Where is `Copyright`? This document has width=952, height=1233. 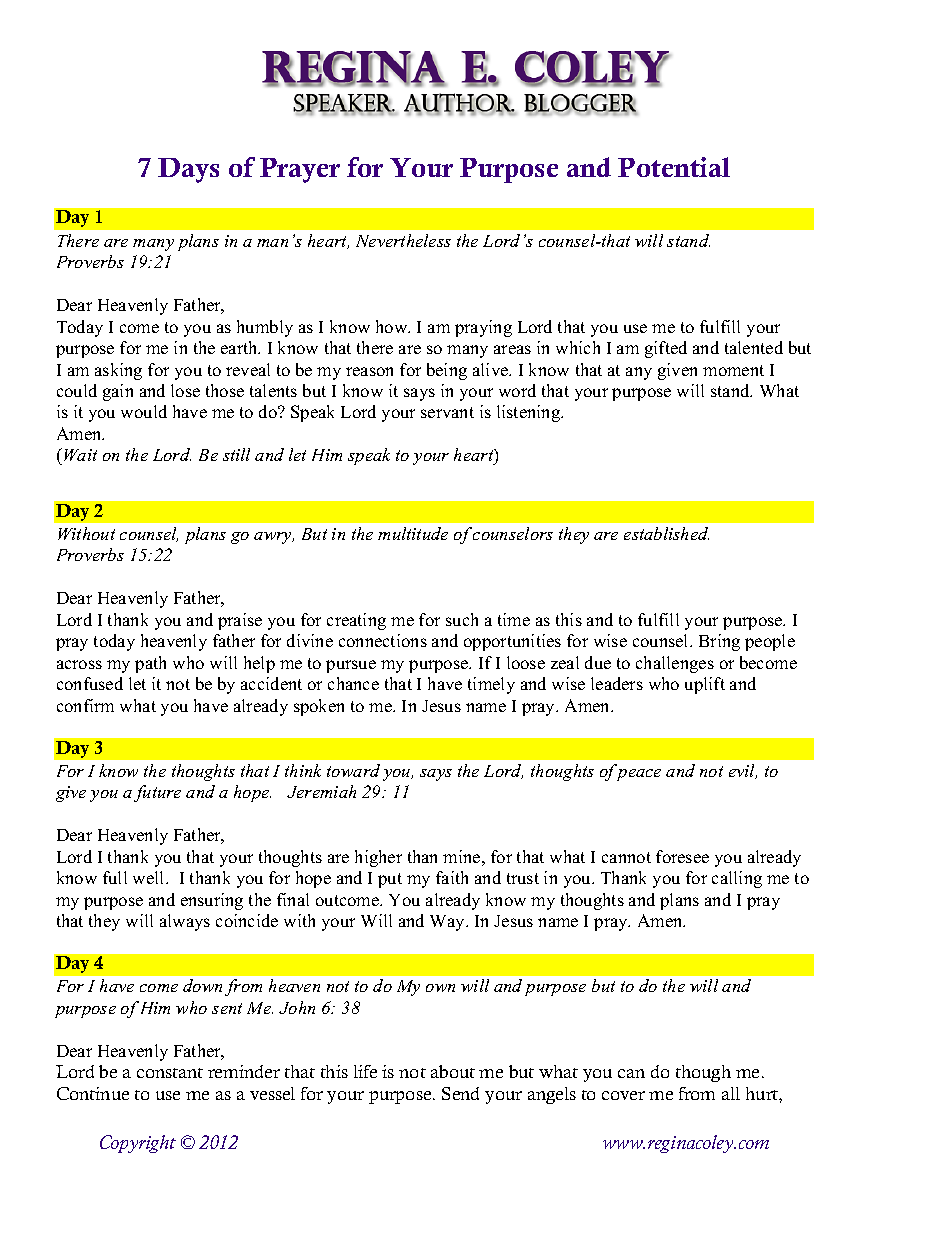 Copyright is located at coordinates (138, 1144).
